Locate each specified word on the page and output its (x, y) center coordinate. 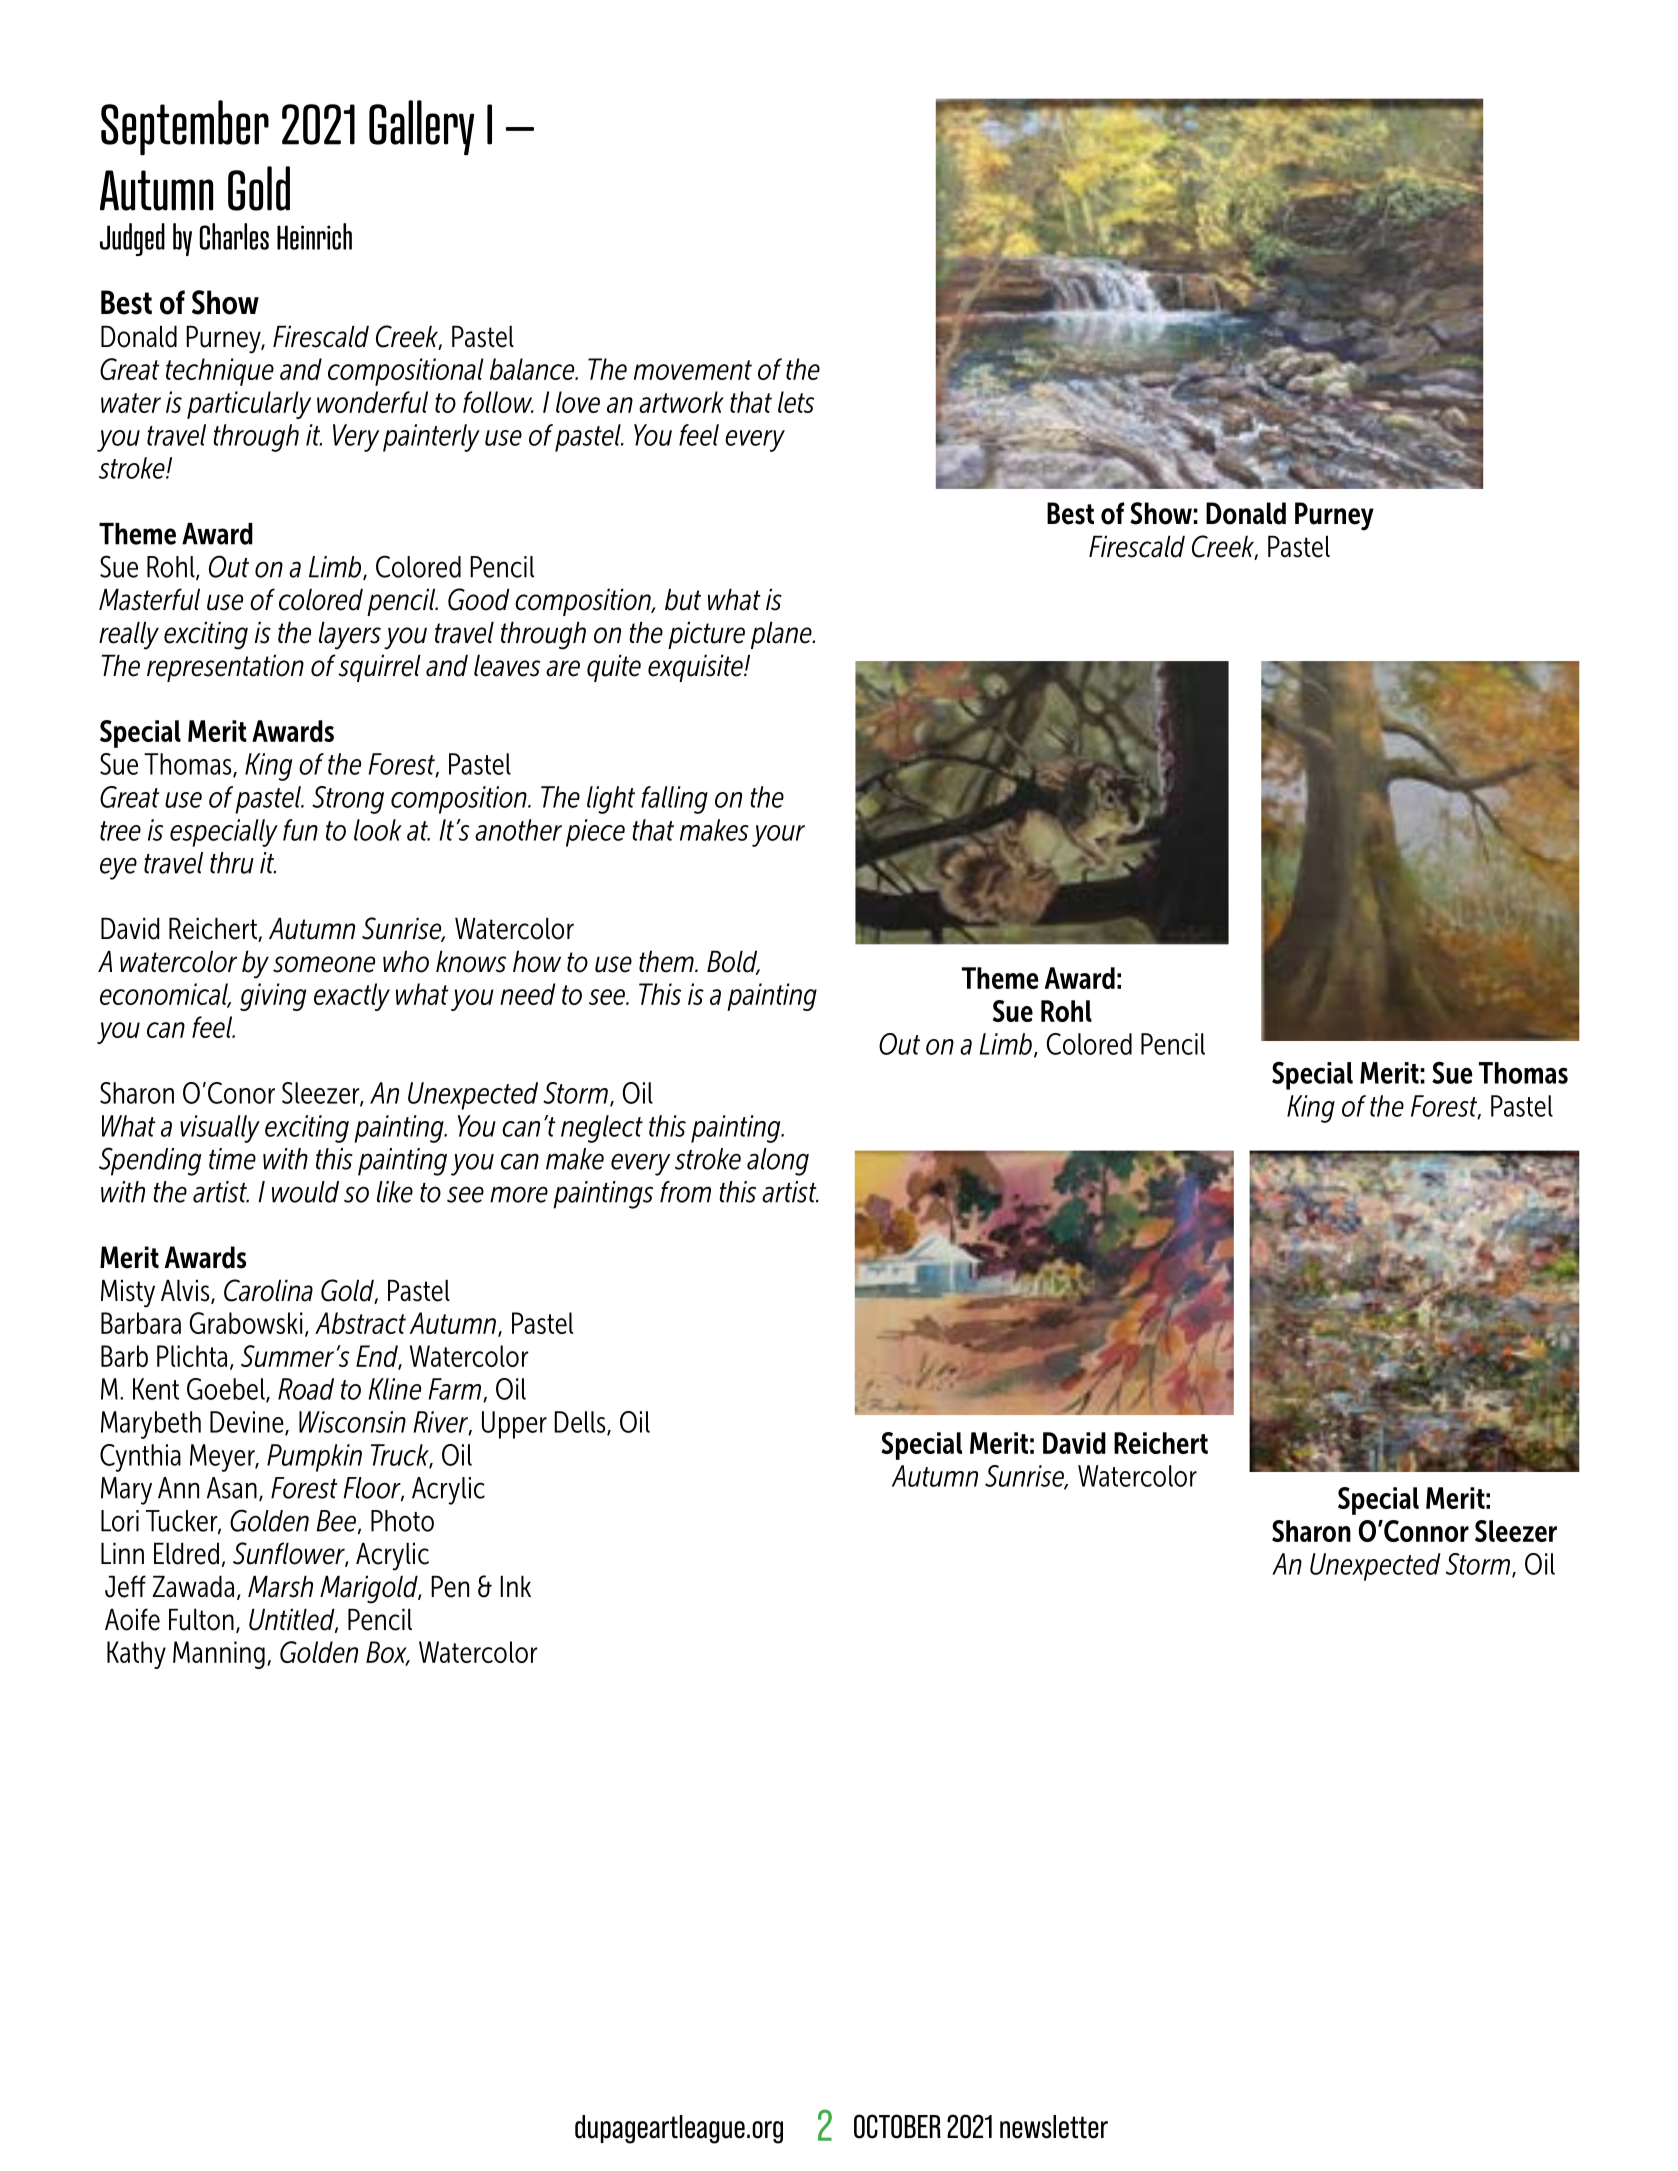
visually (220, 1129)
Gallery (421, 128)
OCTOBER (897, 2126)
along (778, 1162)
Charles (234, 236)
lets (796, 402)
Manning (219, 1655)
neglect (602, 1129)
